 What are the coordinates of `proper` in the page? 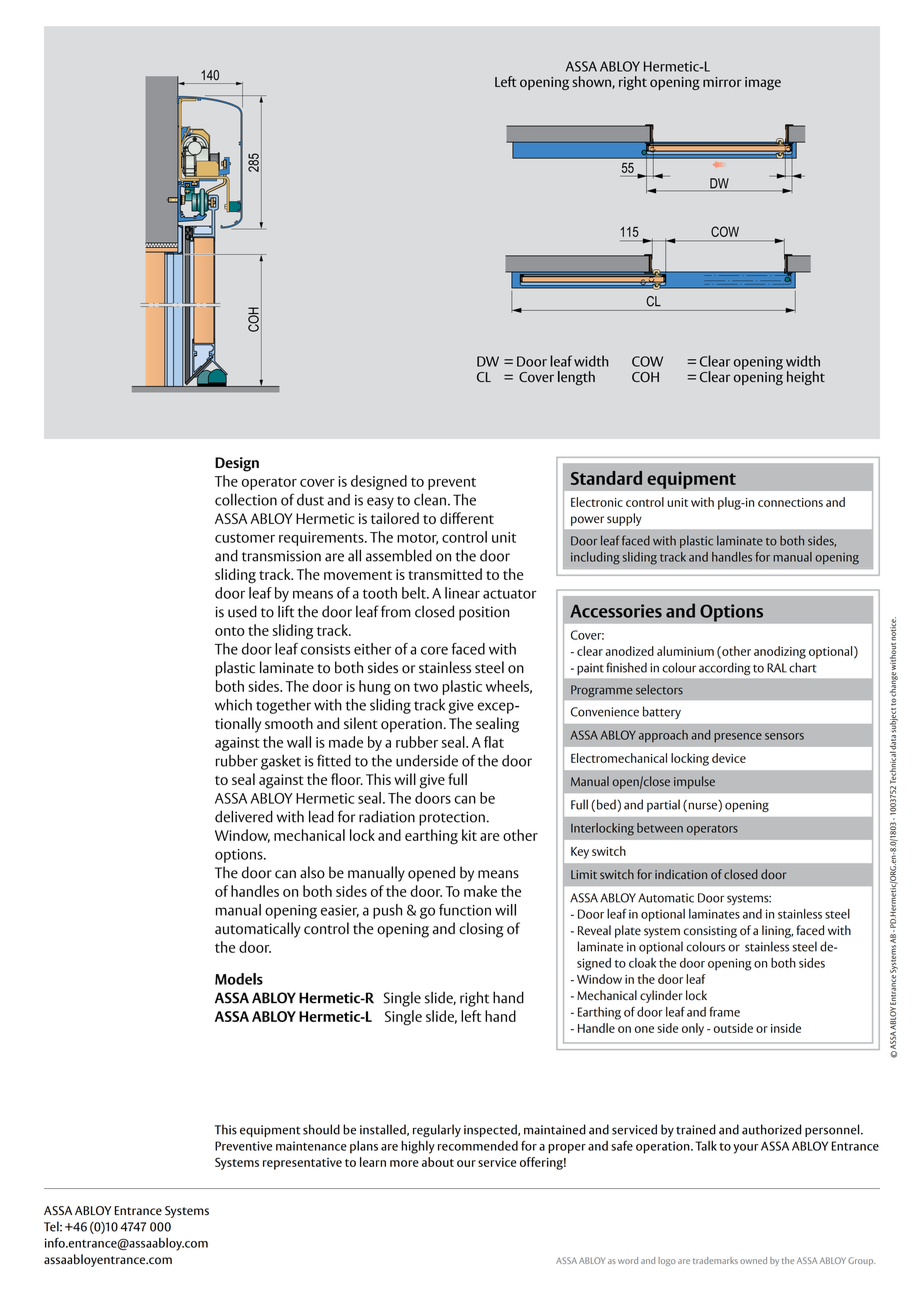 It's located at (567, 1149).
